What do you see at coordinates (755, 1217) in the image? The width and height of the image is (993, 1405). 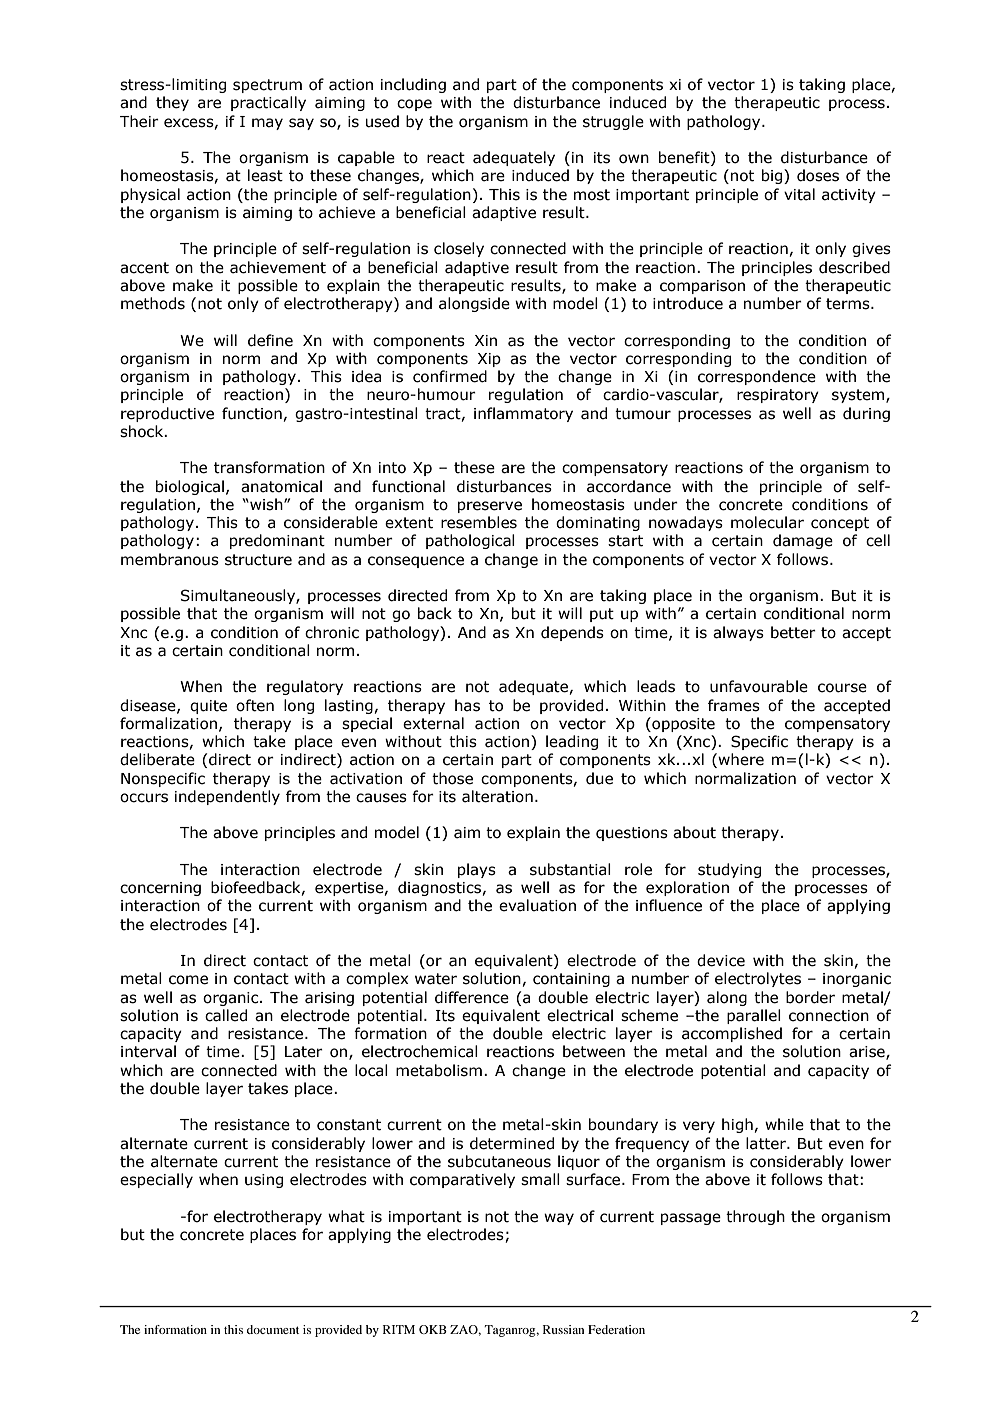 I see `through` at bounding box center [755, 1217].
